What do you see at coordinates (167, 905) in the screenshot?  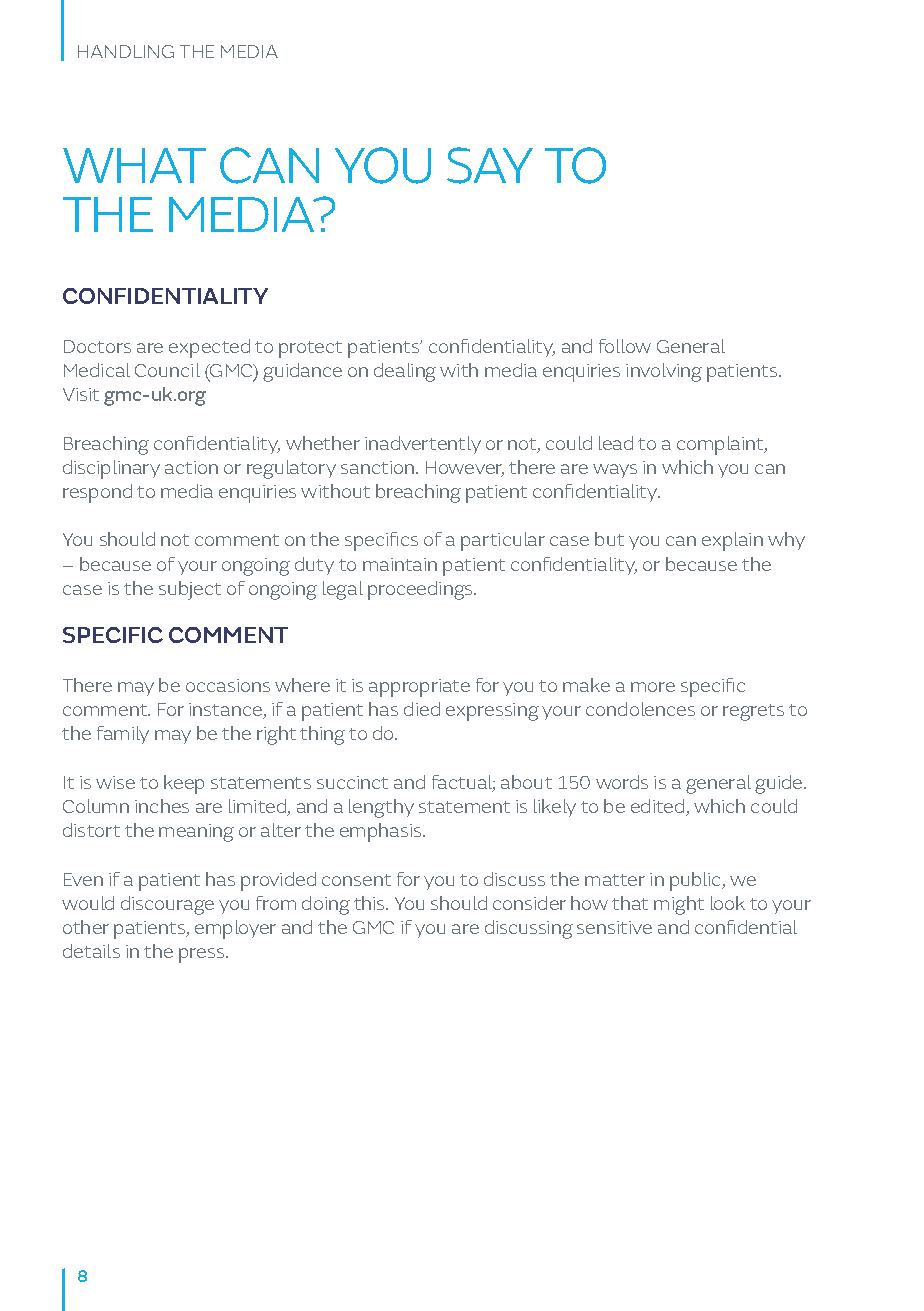 I see `discourage` at bounding box center [167, 905].
